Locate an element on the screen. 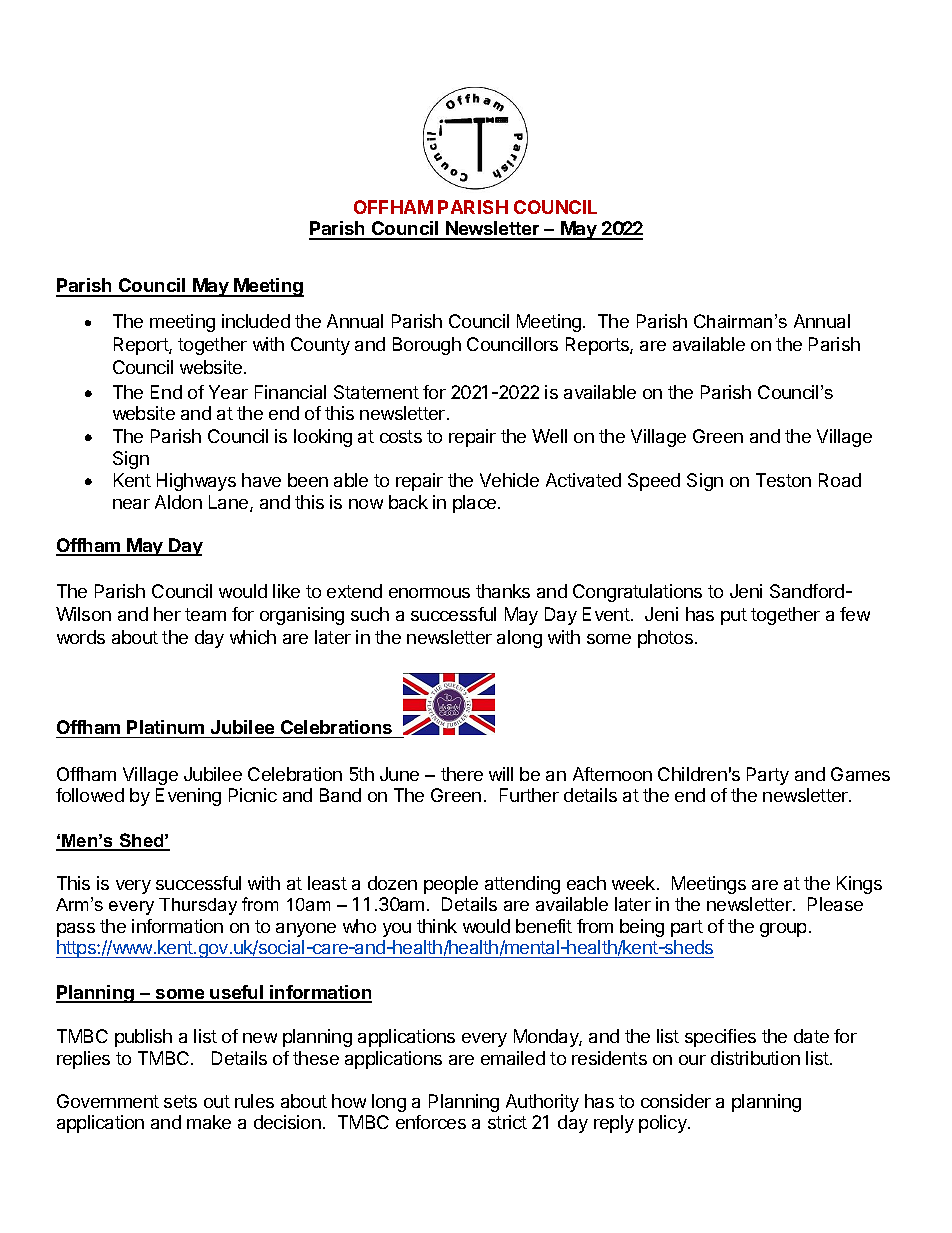  there is located at coordinates (462, 774).
